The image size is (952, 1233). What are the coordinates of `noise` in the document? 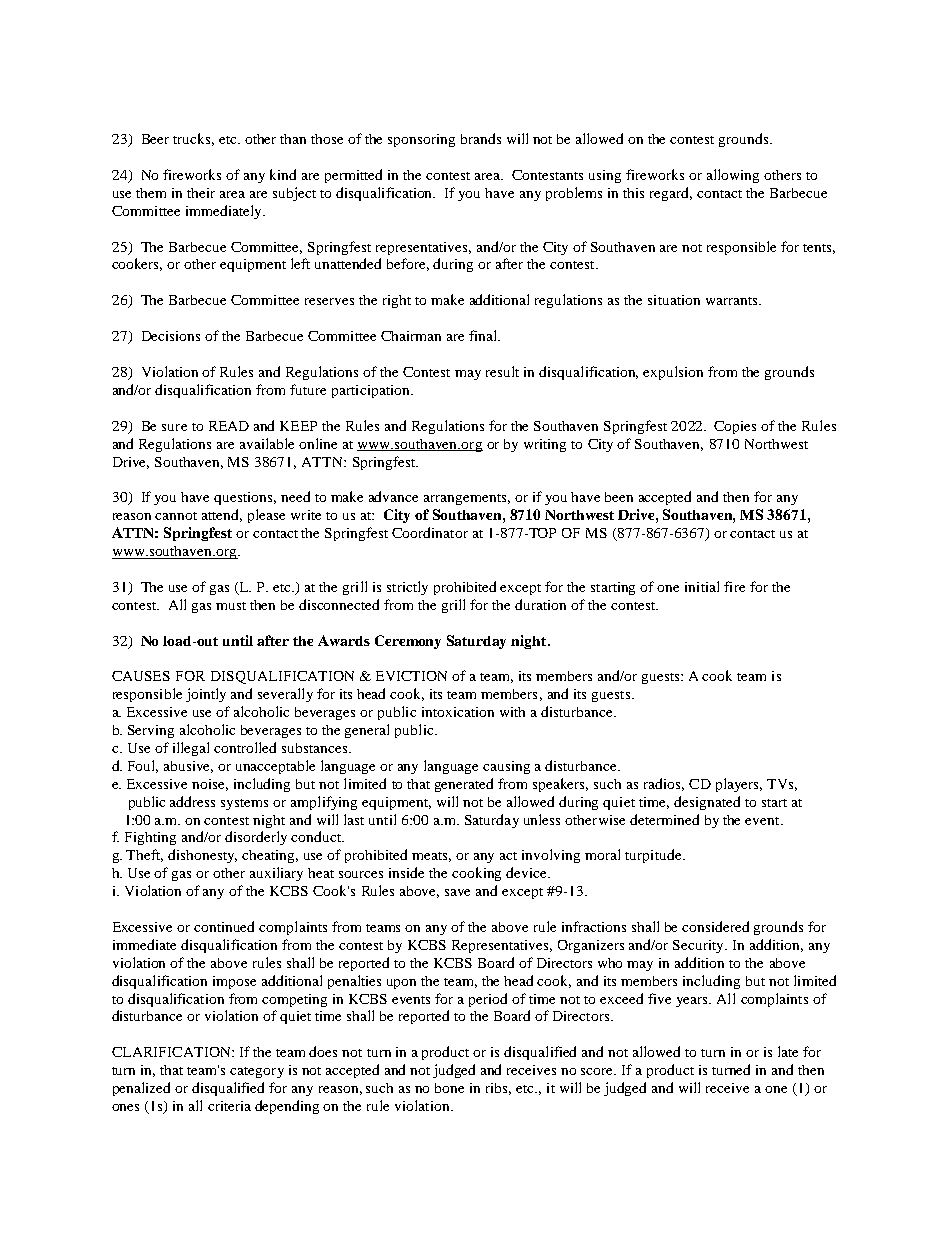 It's located at (210, 785).
